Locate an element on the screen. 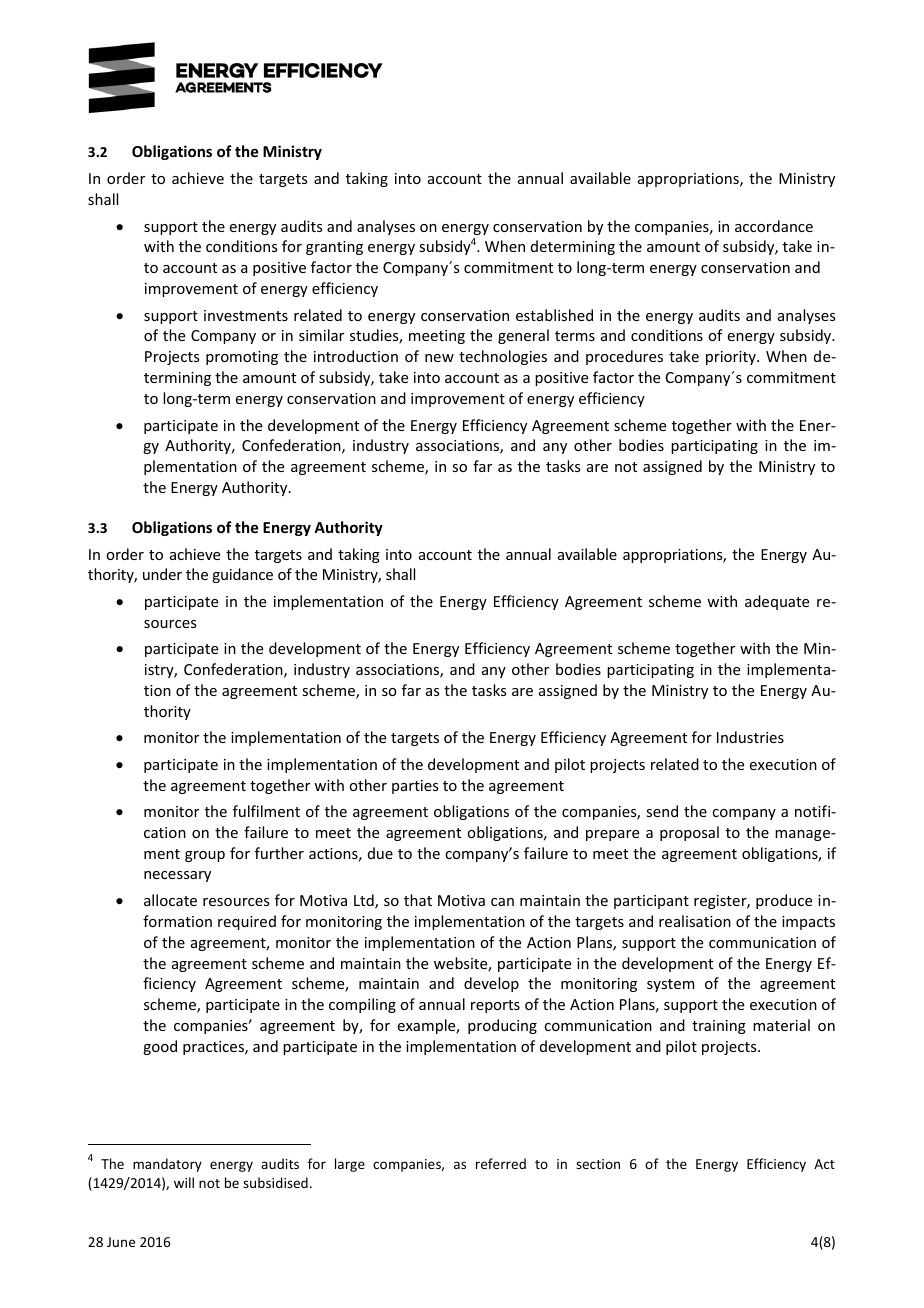 This screenshot has height=1308, width=924. Industries is located at coordinates (750, 737).
